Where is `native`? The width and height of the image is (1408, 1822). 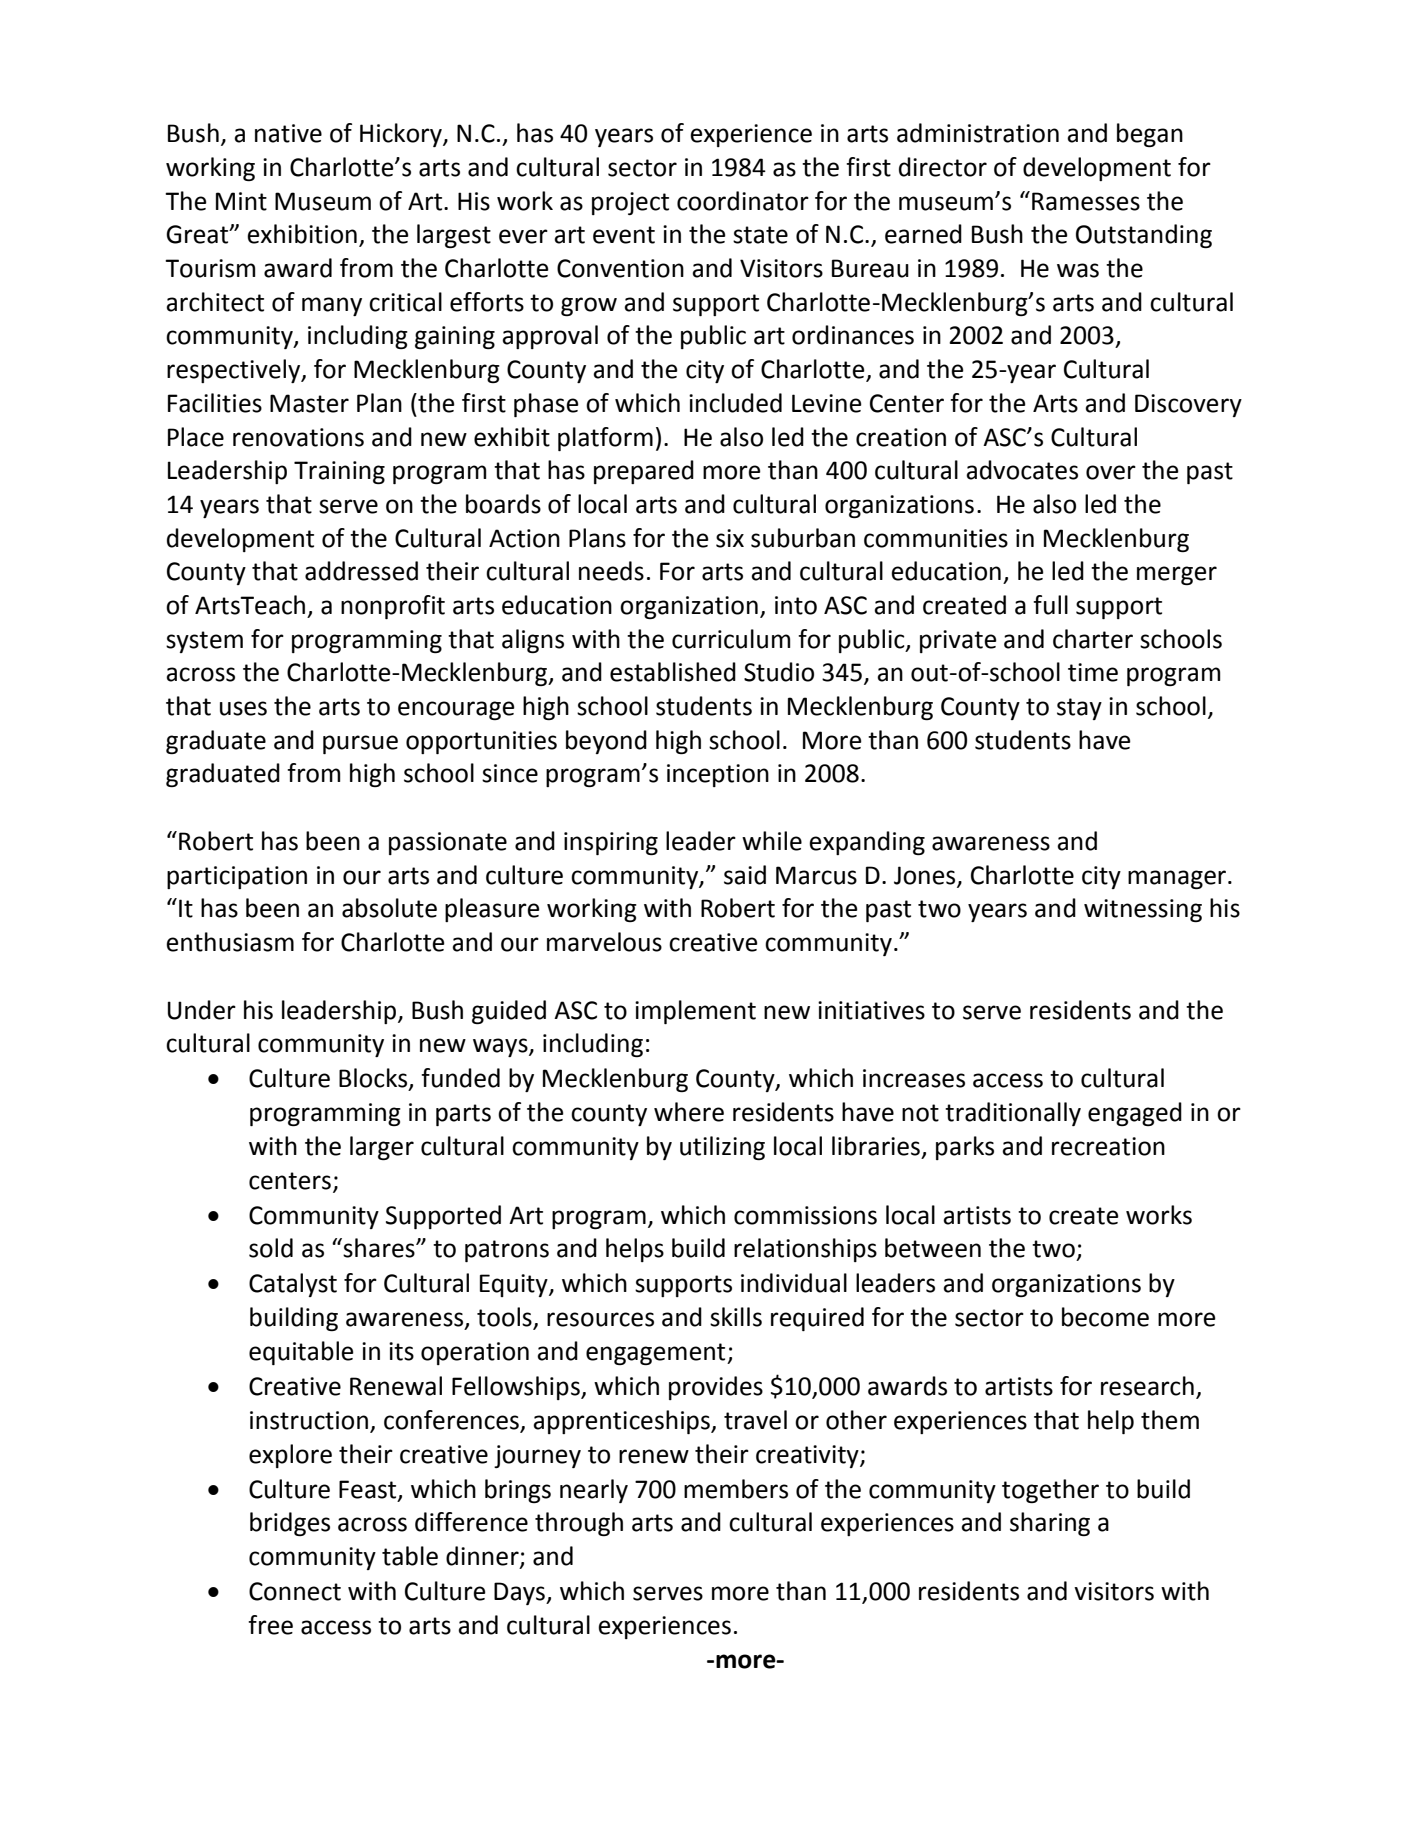
native is located at coordinates (288, 133).
